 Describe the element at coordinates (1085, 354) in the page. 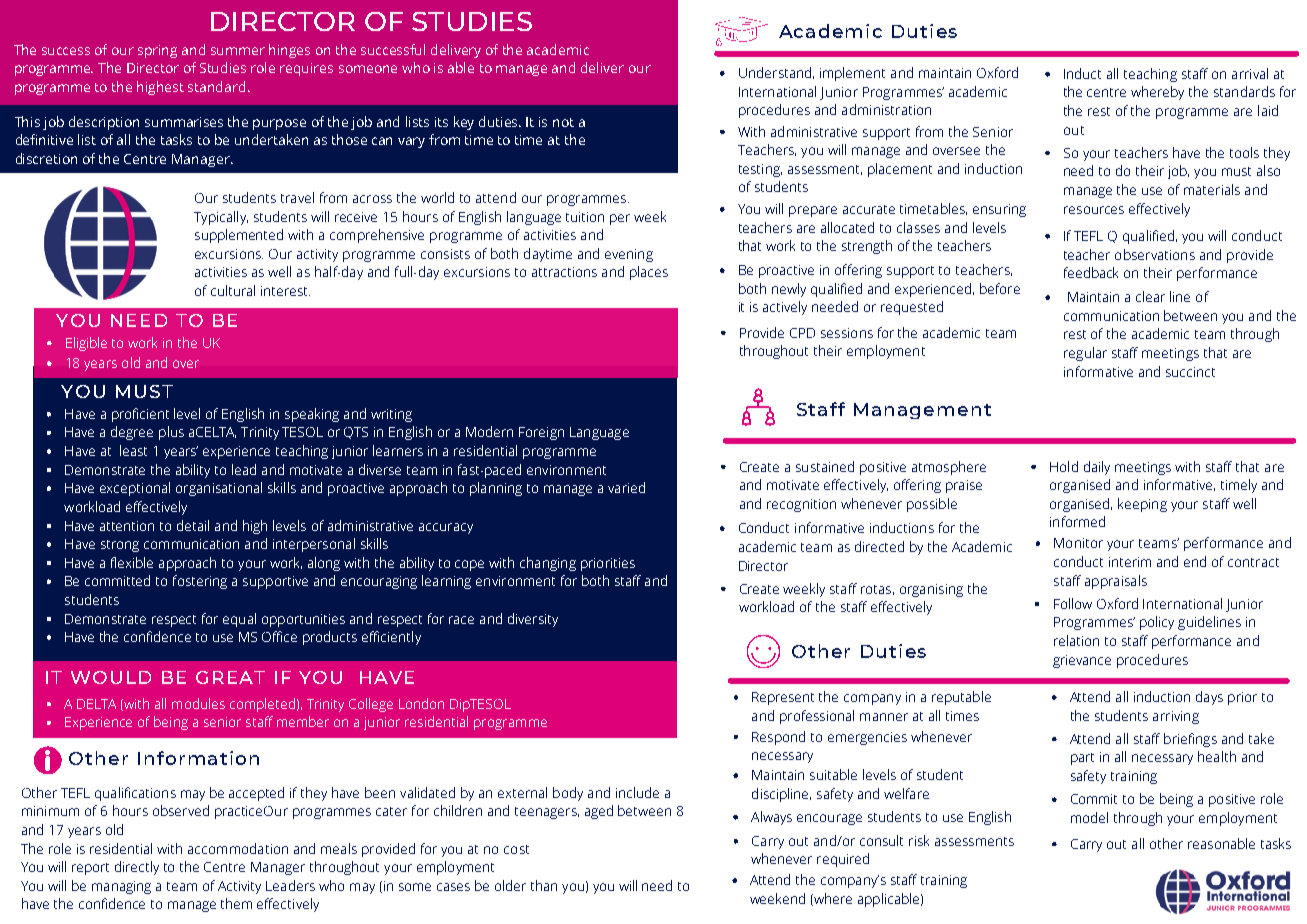

I see `regular` at that location.
